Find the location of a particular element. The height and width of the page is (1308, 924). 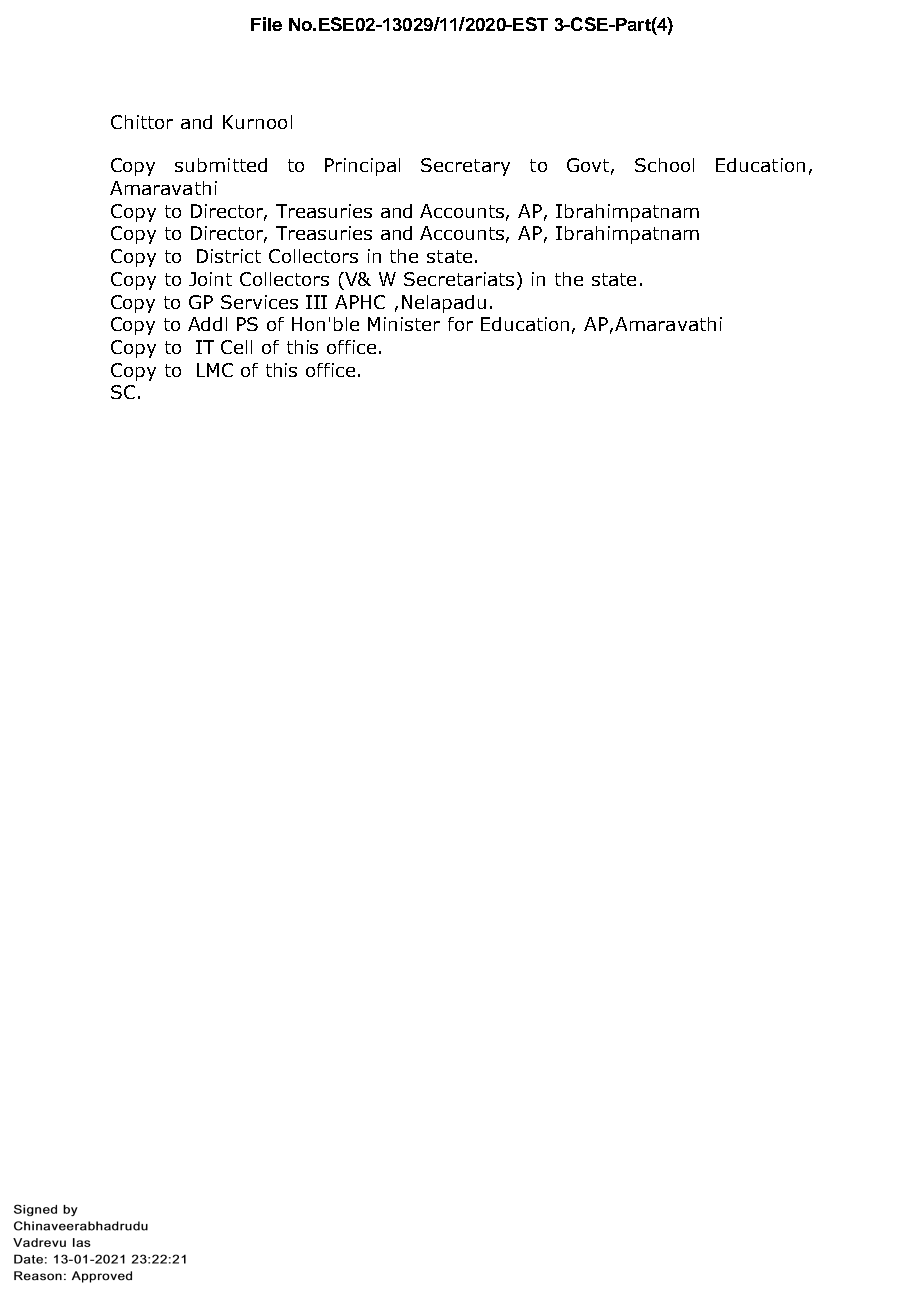

Services is located at coordinates (259, 302).
